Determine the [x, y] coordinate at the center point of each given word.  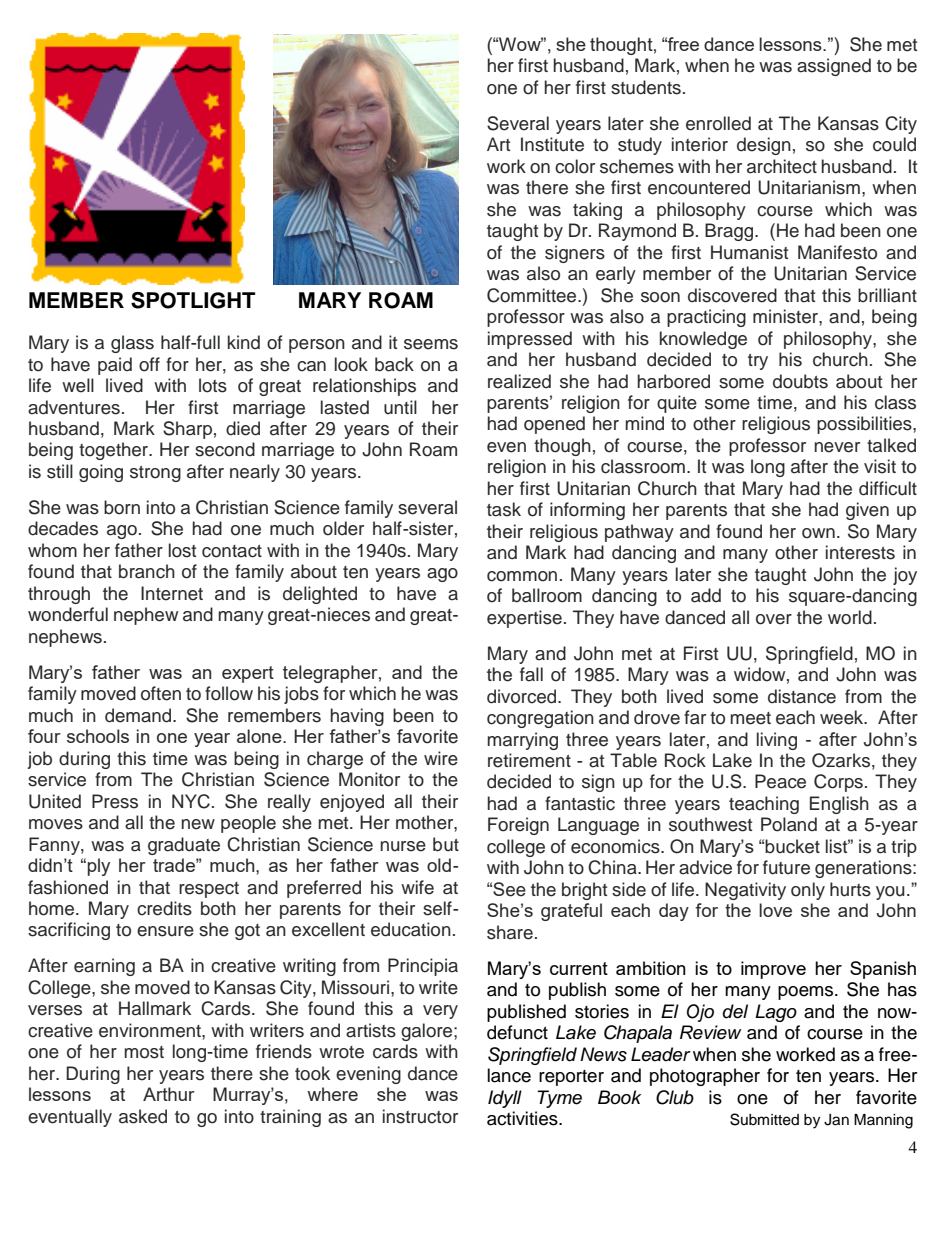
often [161, 693]
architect [782, 166]
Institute [552, 144]
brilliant [887, 295]
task [504, 509]
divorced [523, 696]
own [818, 533]
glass [132, 344]
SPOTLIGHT [193, 300]
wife [417, 887]
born [122, 507]
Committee [533, 295]
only [808, 891]
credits [164, 908]
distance [802, 696]
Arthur [169, 1094]
